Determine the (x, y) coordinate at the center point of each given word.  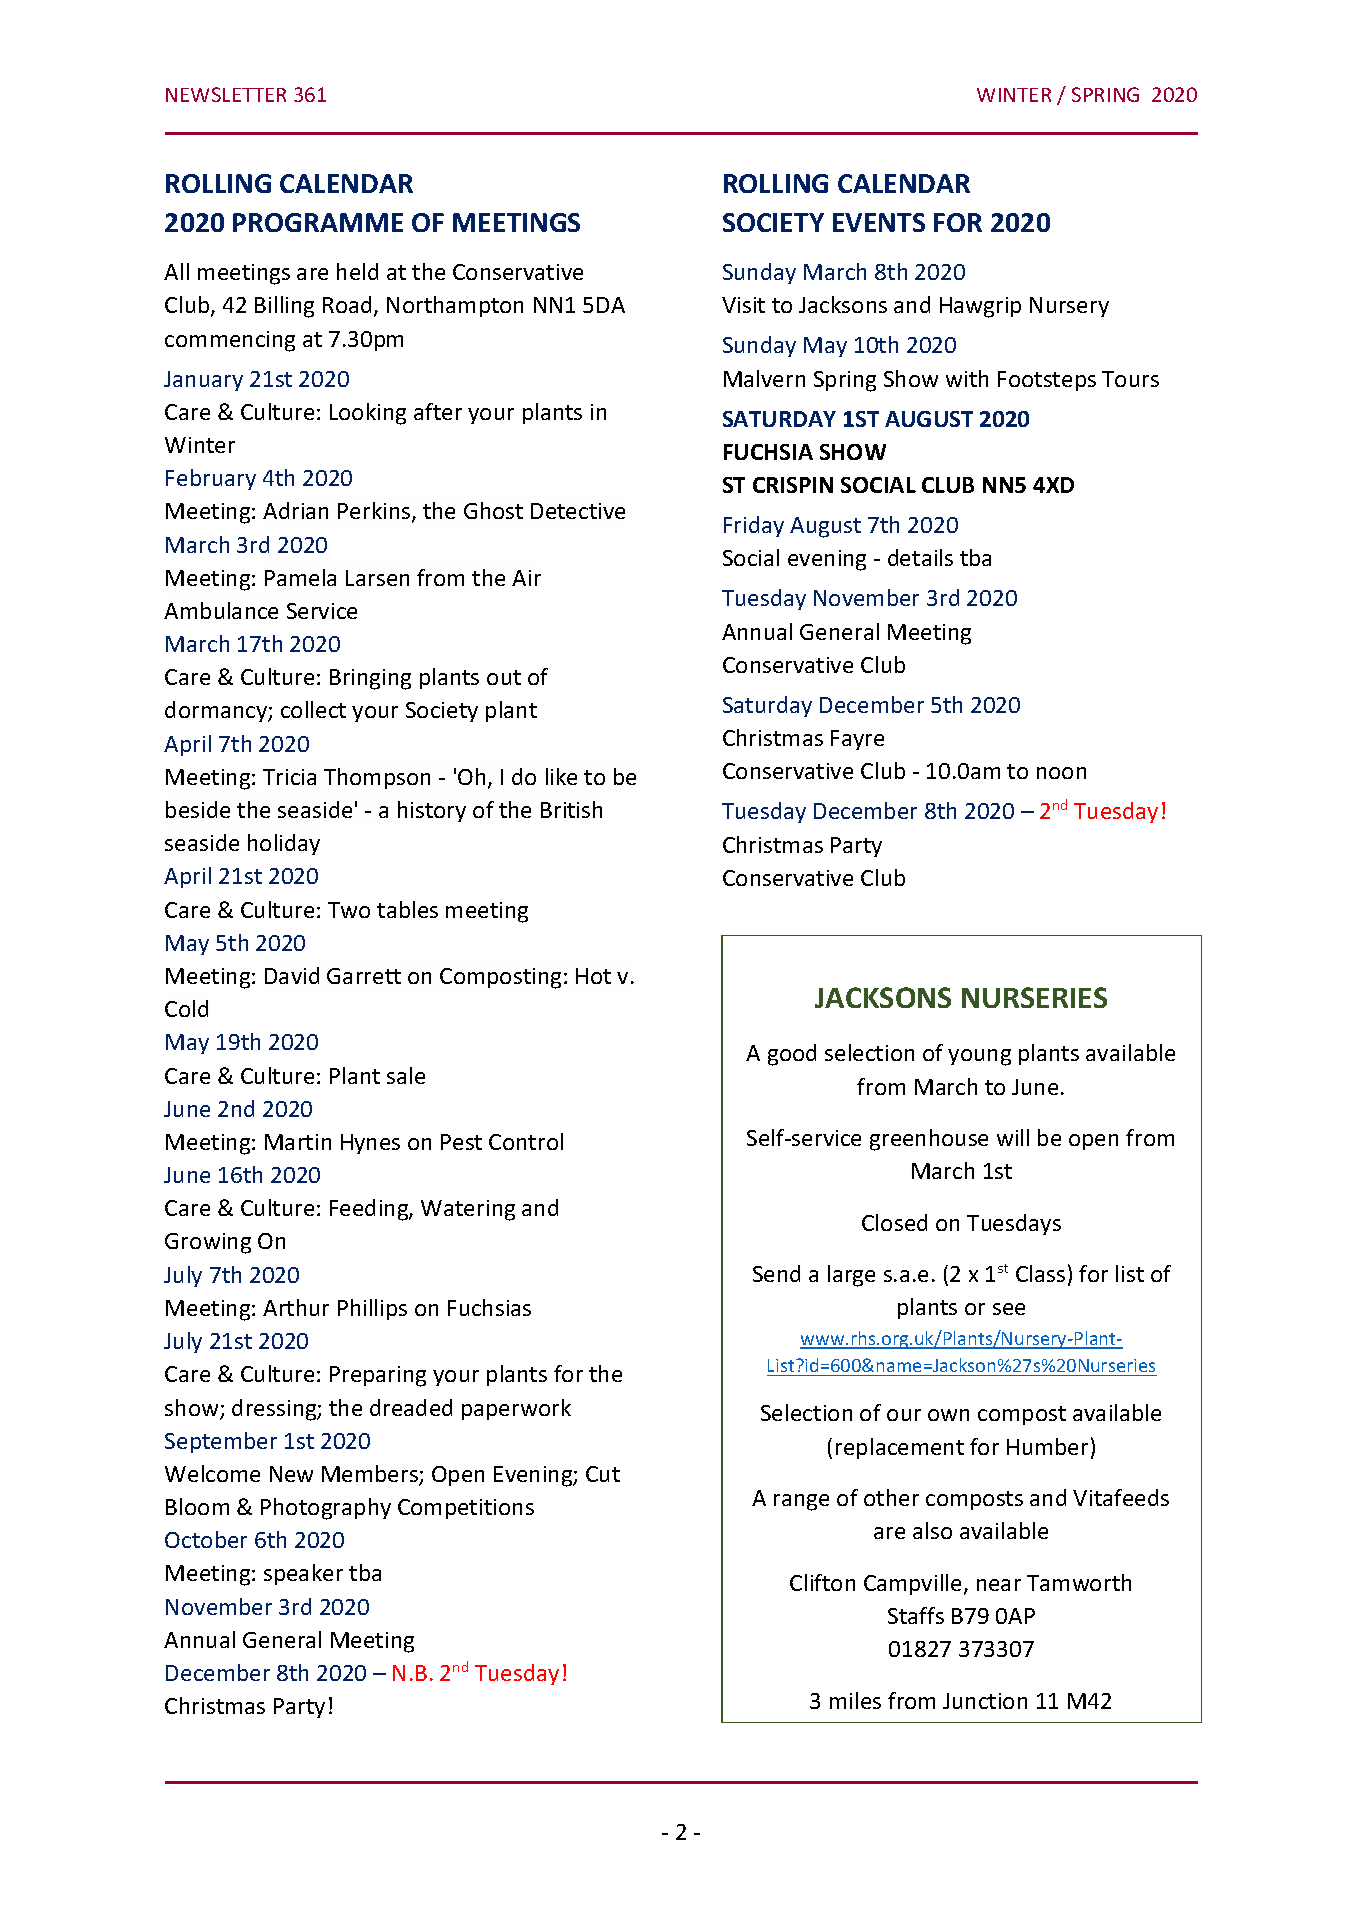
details (920, 557)
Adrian (295, 510)
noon (1061, 773)
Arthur (296, 1307)
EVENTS (879, 222)
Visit (743, 305)
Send (776, 1273)
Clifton (822, 1582)
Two (349, 910)
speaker (303, 1574)
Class (1040, 1273)
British (571, 809)
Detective (578, 511)
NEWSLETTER (226, 94)
